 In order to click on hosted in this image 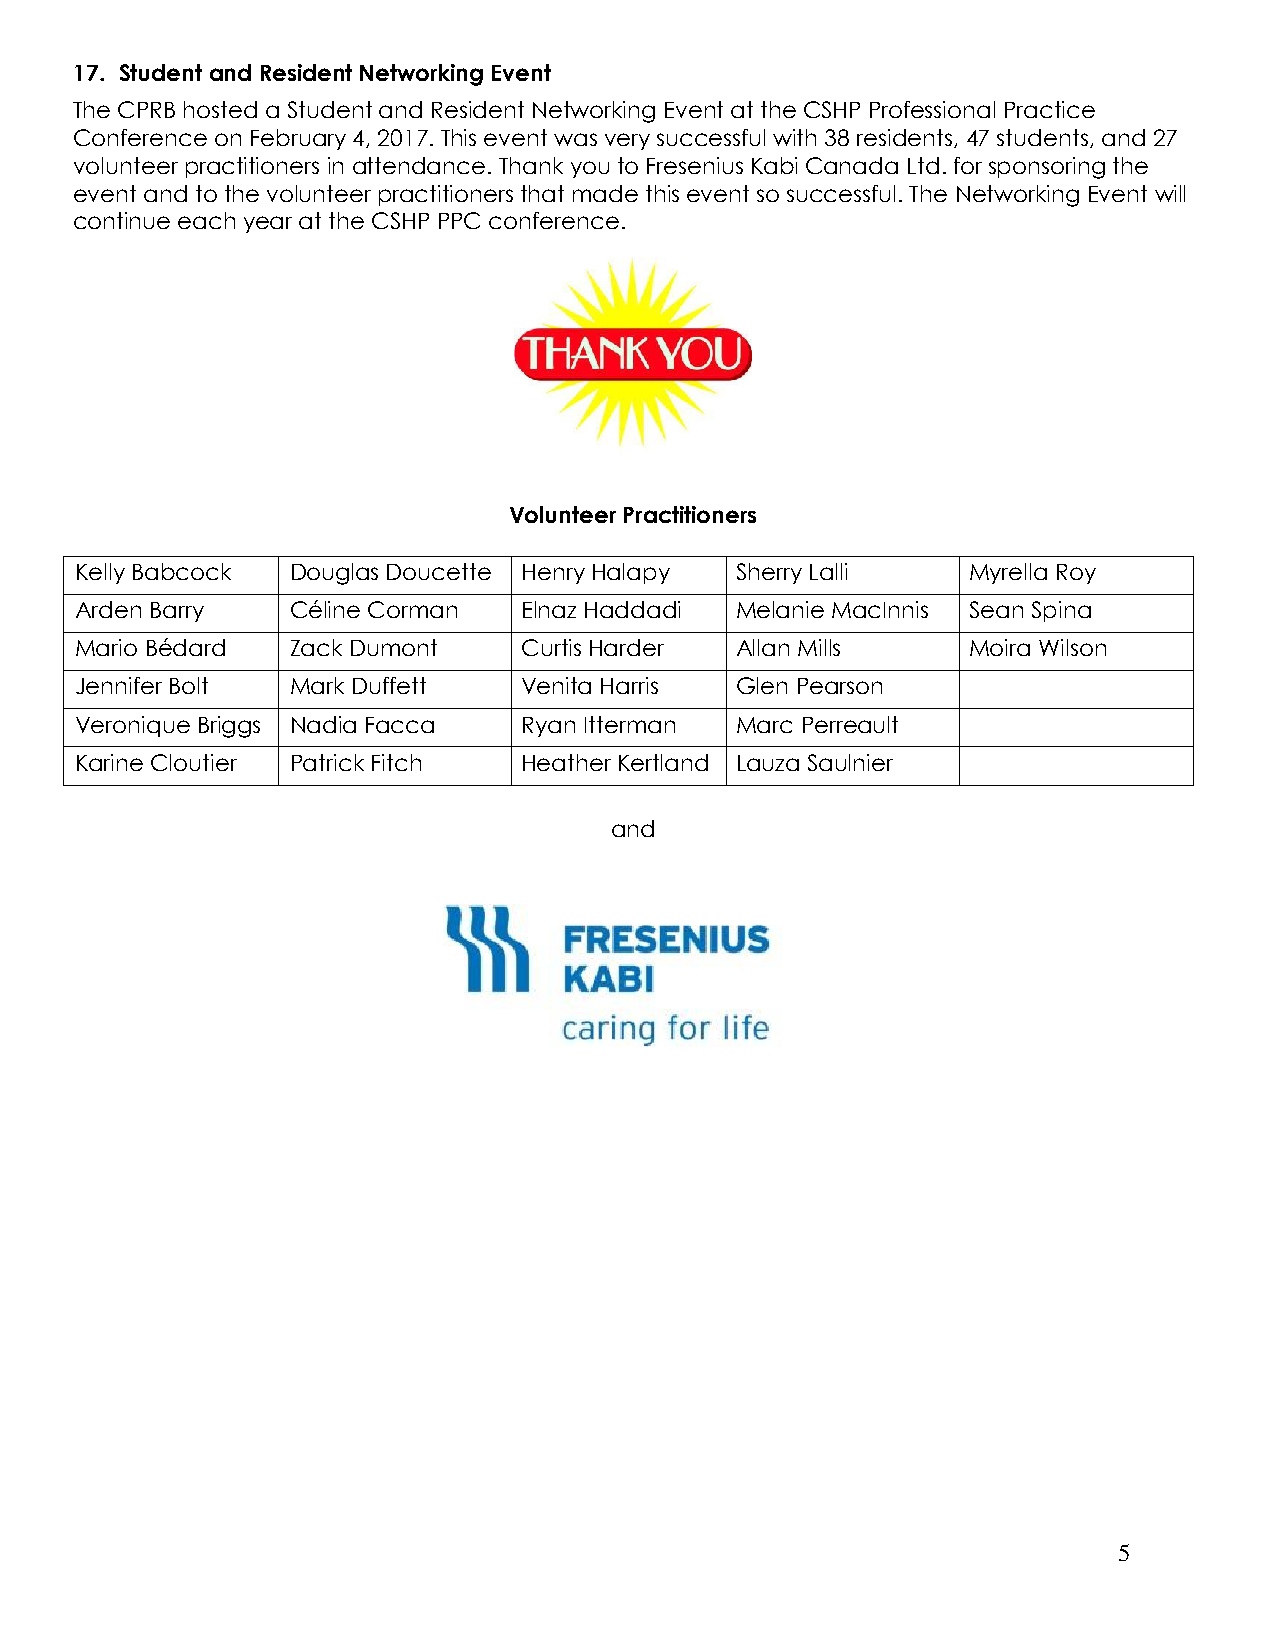, I will do `click(220, 109)`.
